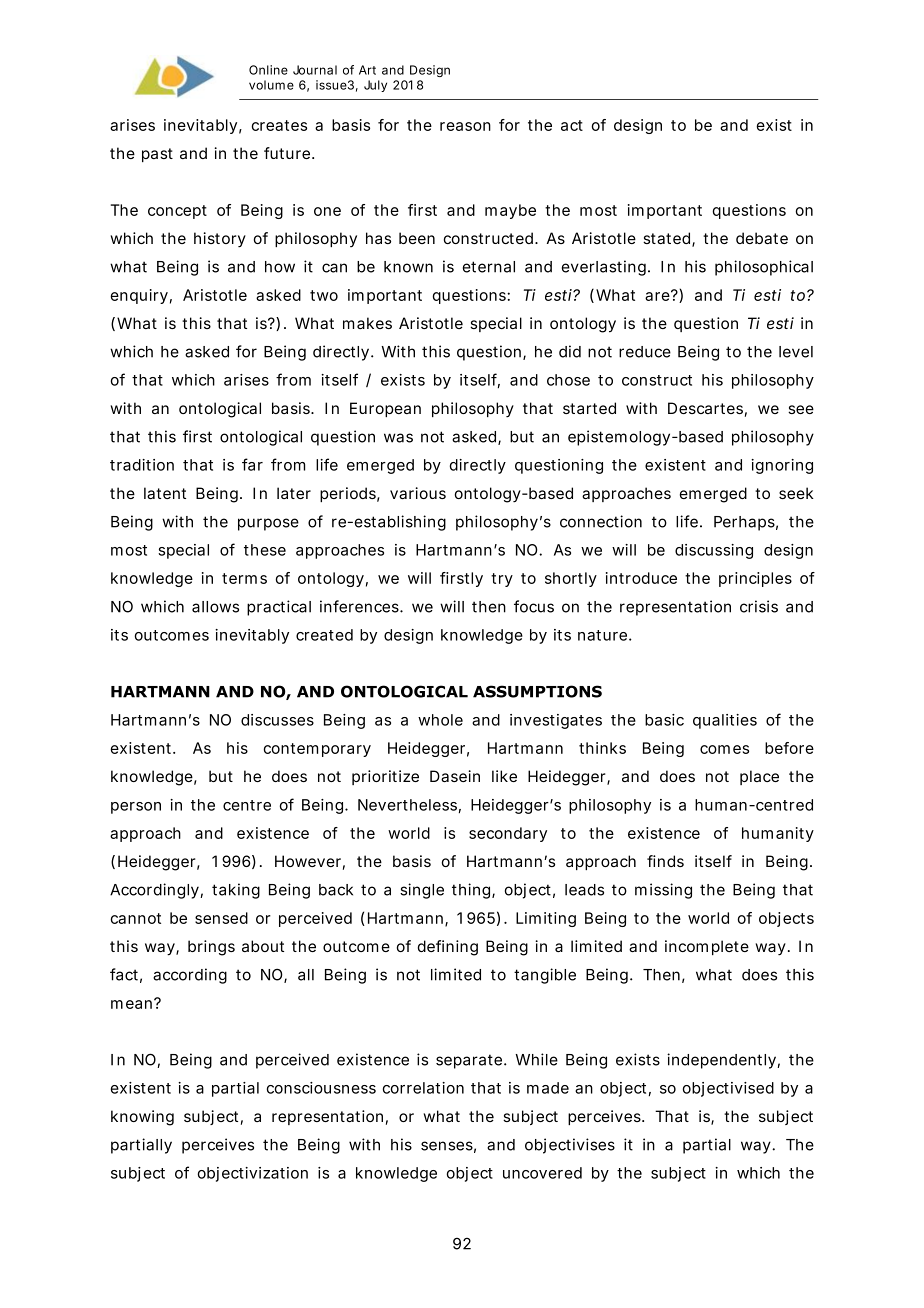 The height and width of the screenshot is (1308, 924). What do you see at coordinates (423, 1088) in the screenshot?
I see `correlation` at bounding box center [423, 1088].
